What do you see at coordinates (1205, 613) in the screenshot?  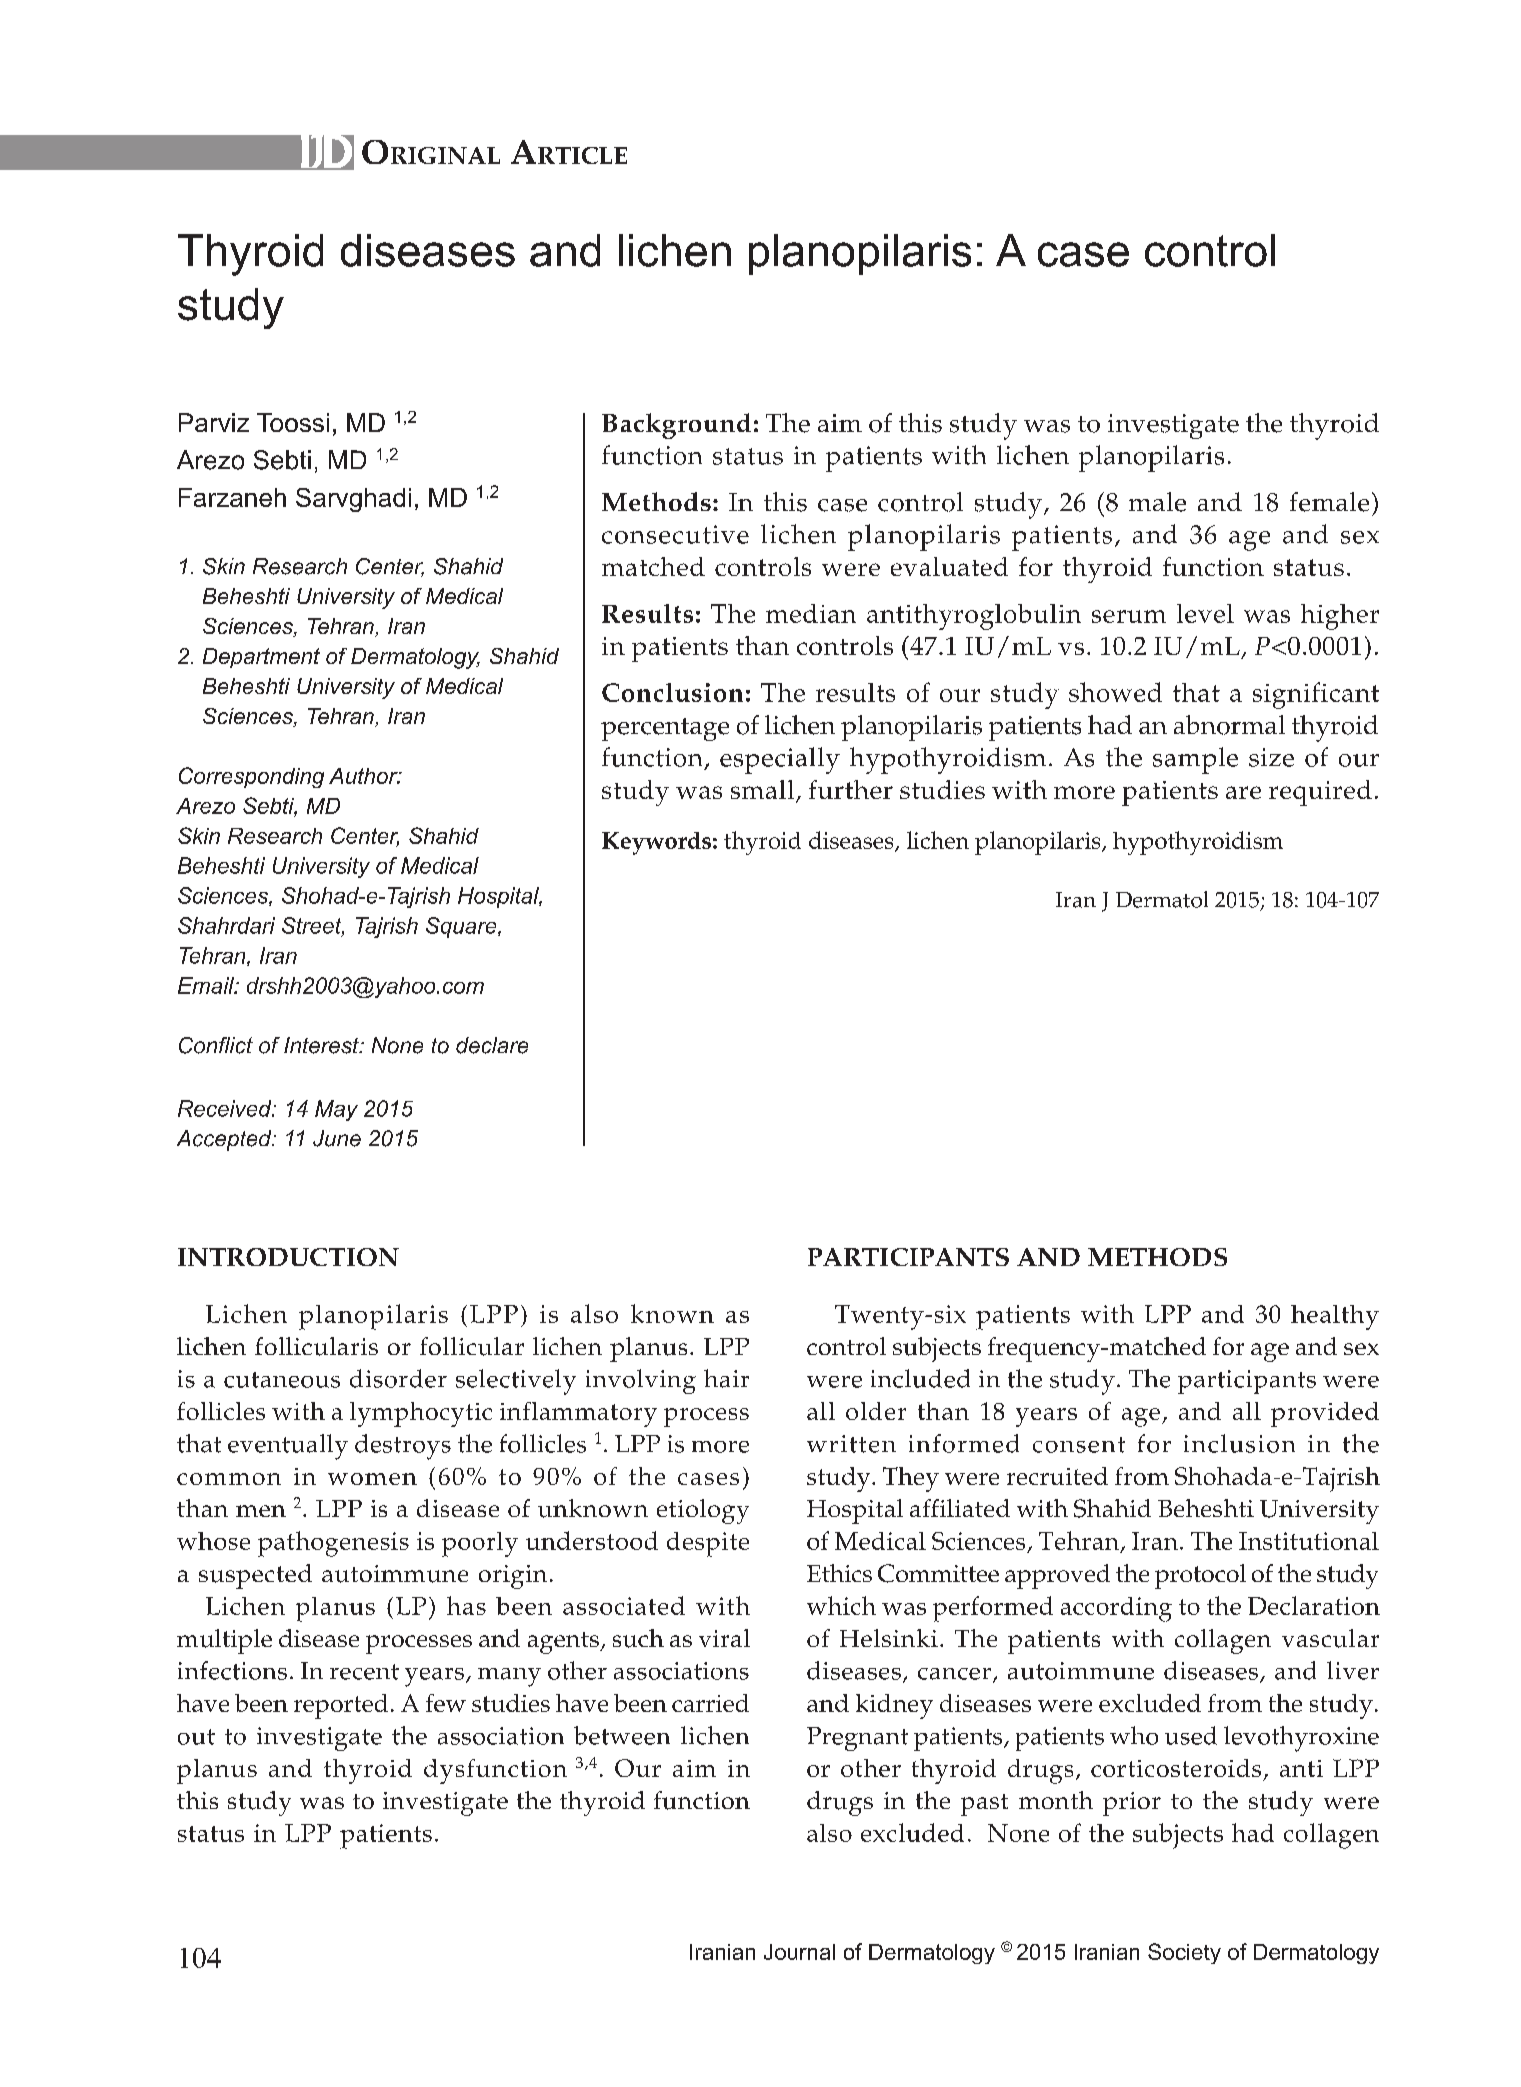 I see `level` at bounding box center [1205, 613].
